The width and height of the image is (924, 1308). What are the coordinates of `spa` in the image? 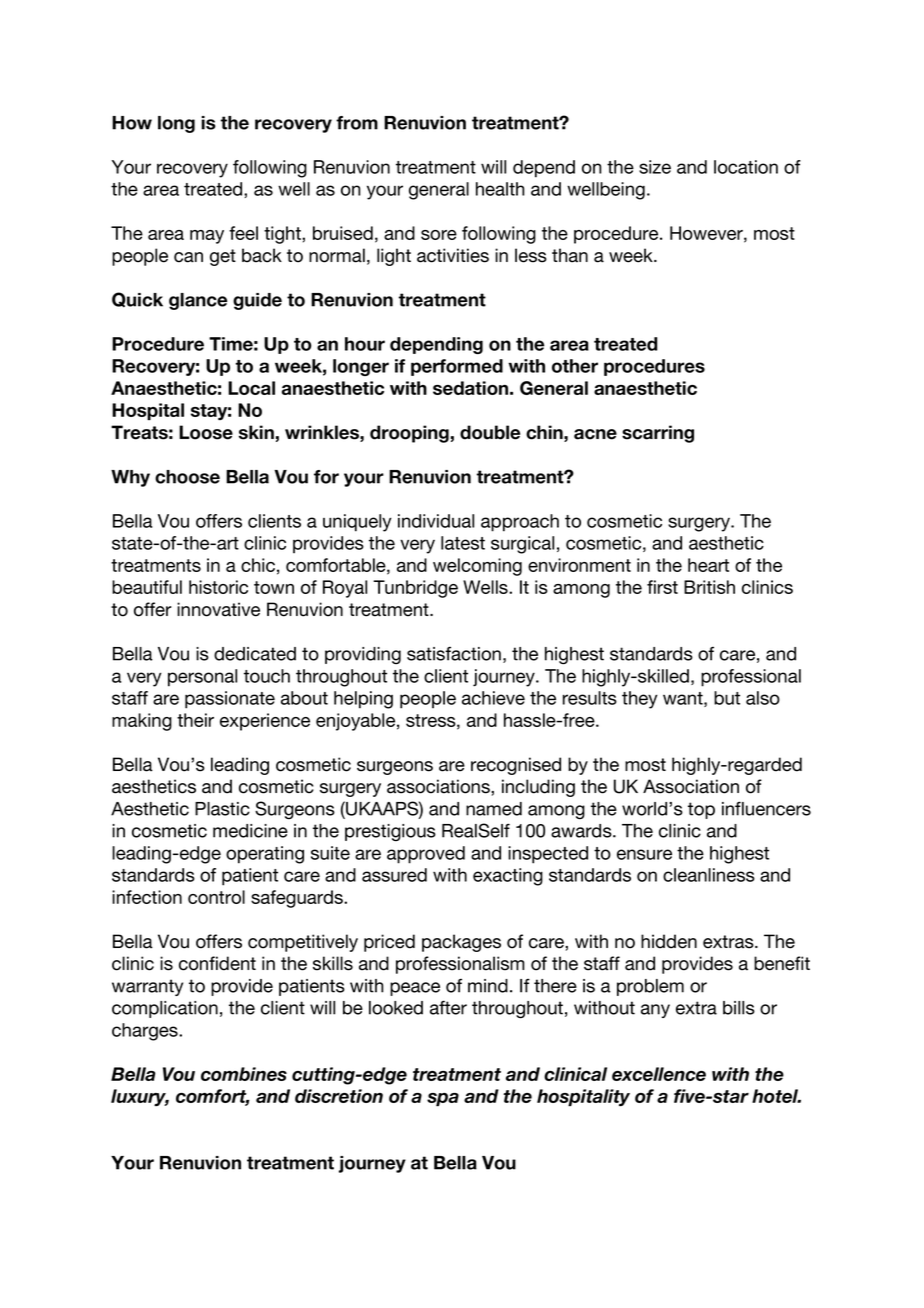 It's located at (443, 1099).
